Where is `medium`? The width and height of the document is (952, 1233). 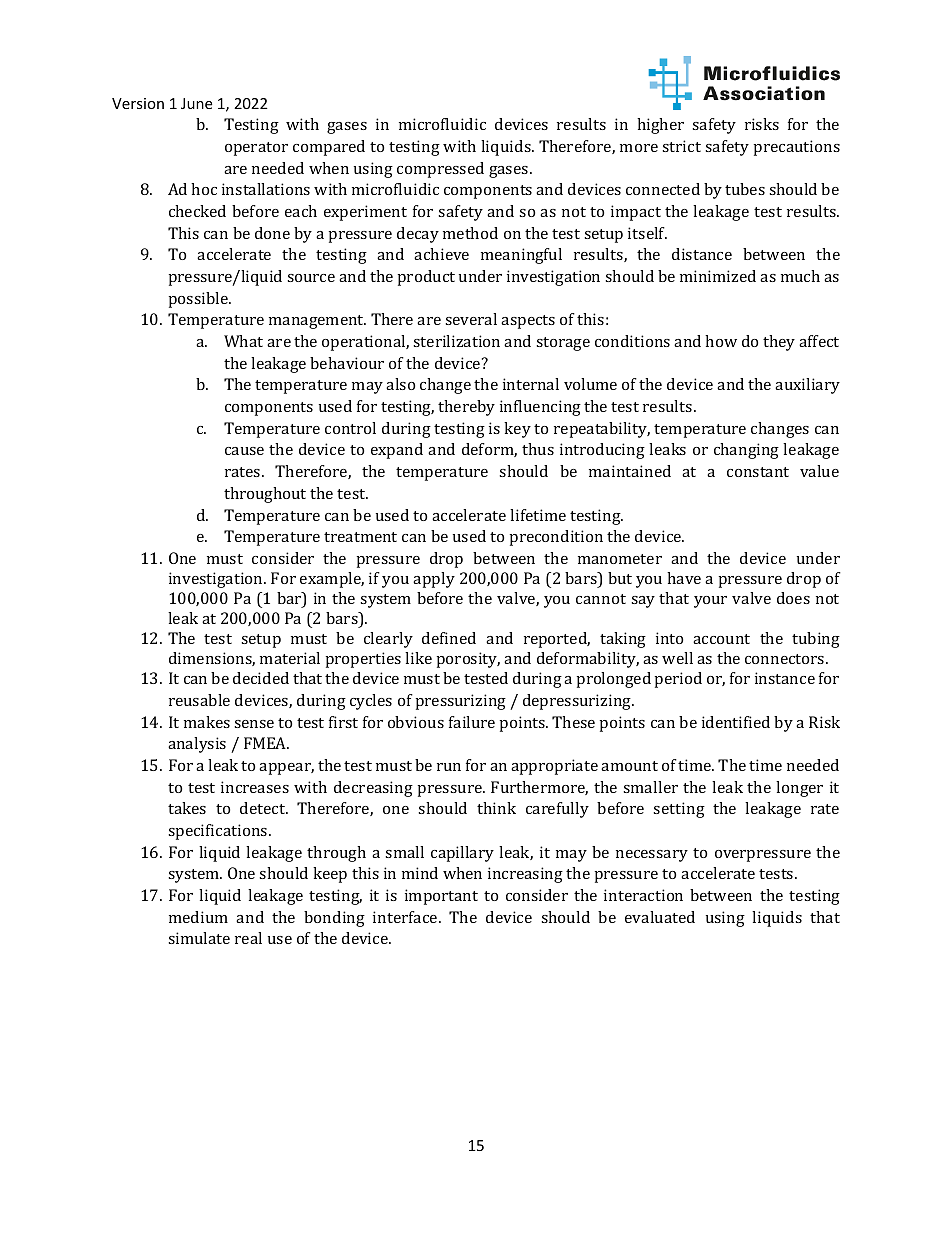
medium is located at coordinates (198, 917).
